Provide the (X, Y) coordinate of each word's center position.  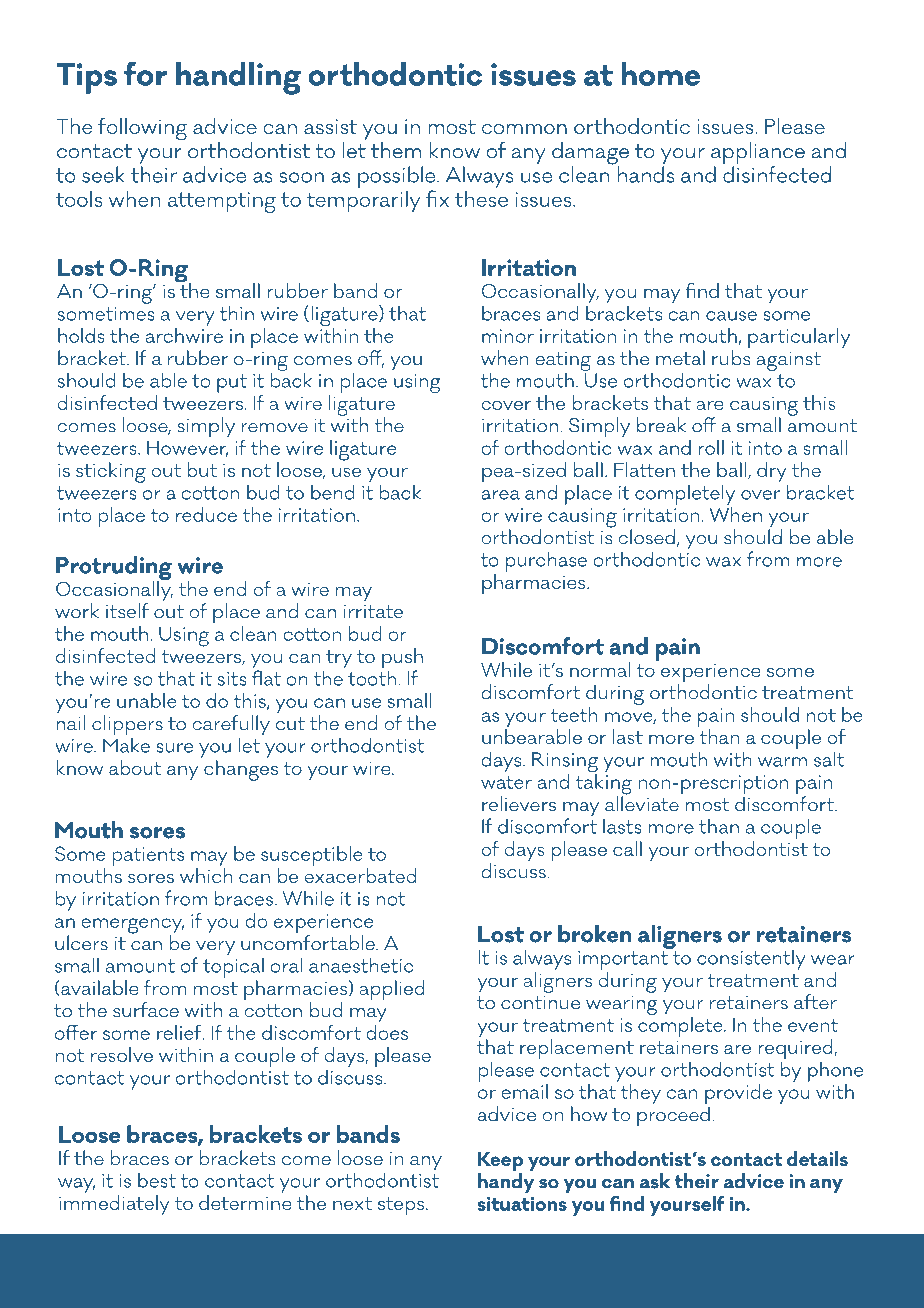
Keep (500, 1163)
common (524, 129)
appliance (758, 153)
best (157, 1180)
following (142, 128)
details (817, 1158)
